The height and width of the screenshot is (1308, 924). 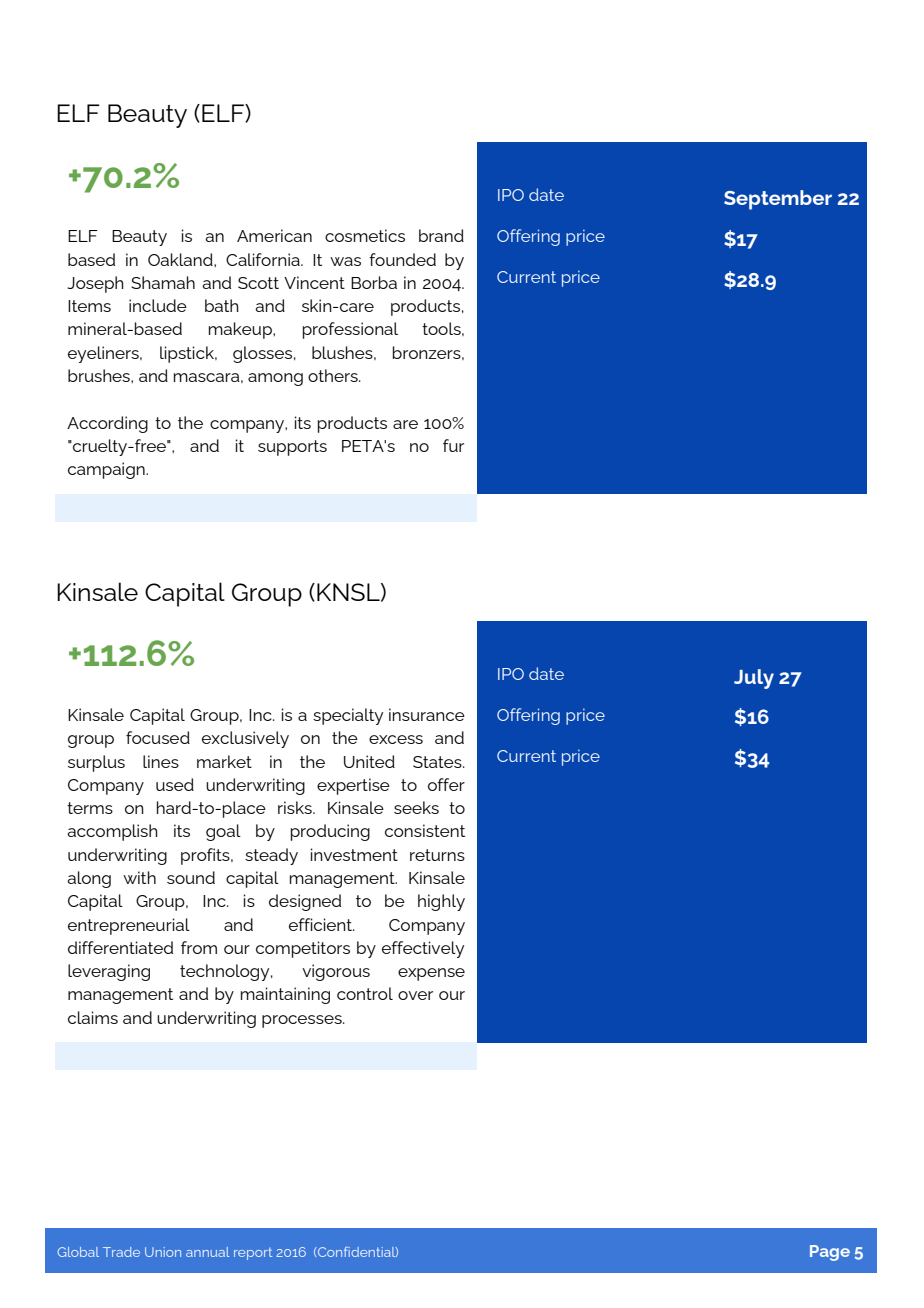 What do you see at coordinates (441, 235) in the screenshot?
I see `brand` at bounding box center [441, 235].
